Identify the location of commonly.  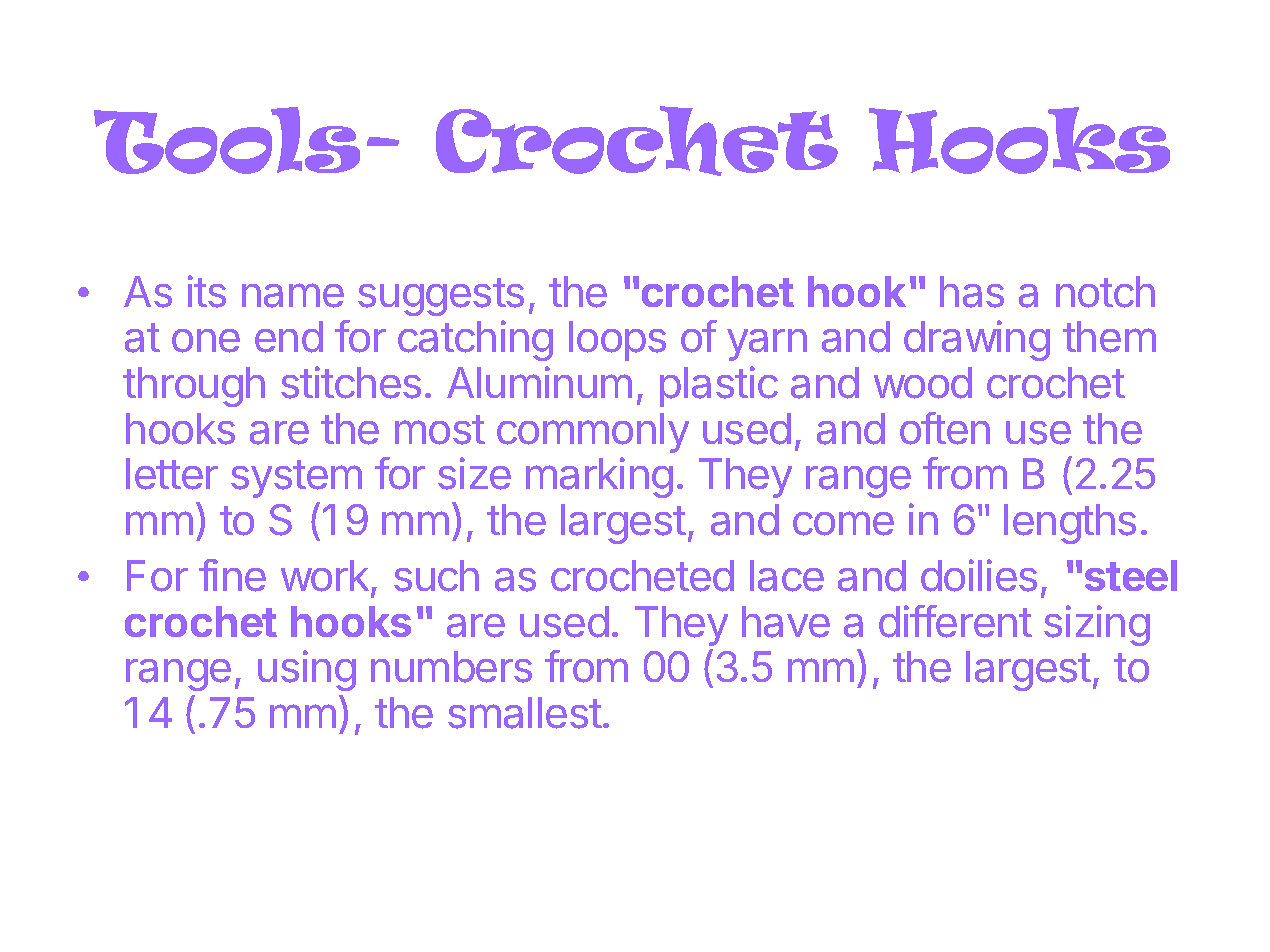
(593, 433).
